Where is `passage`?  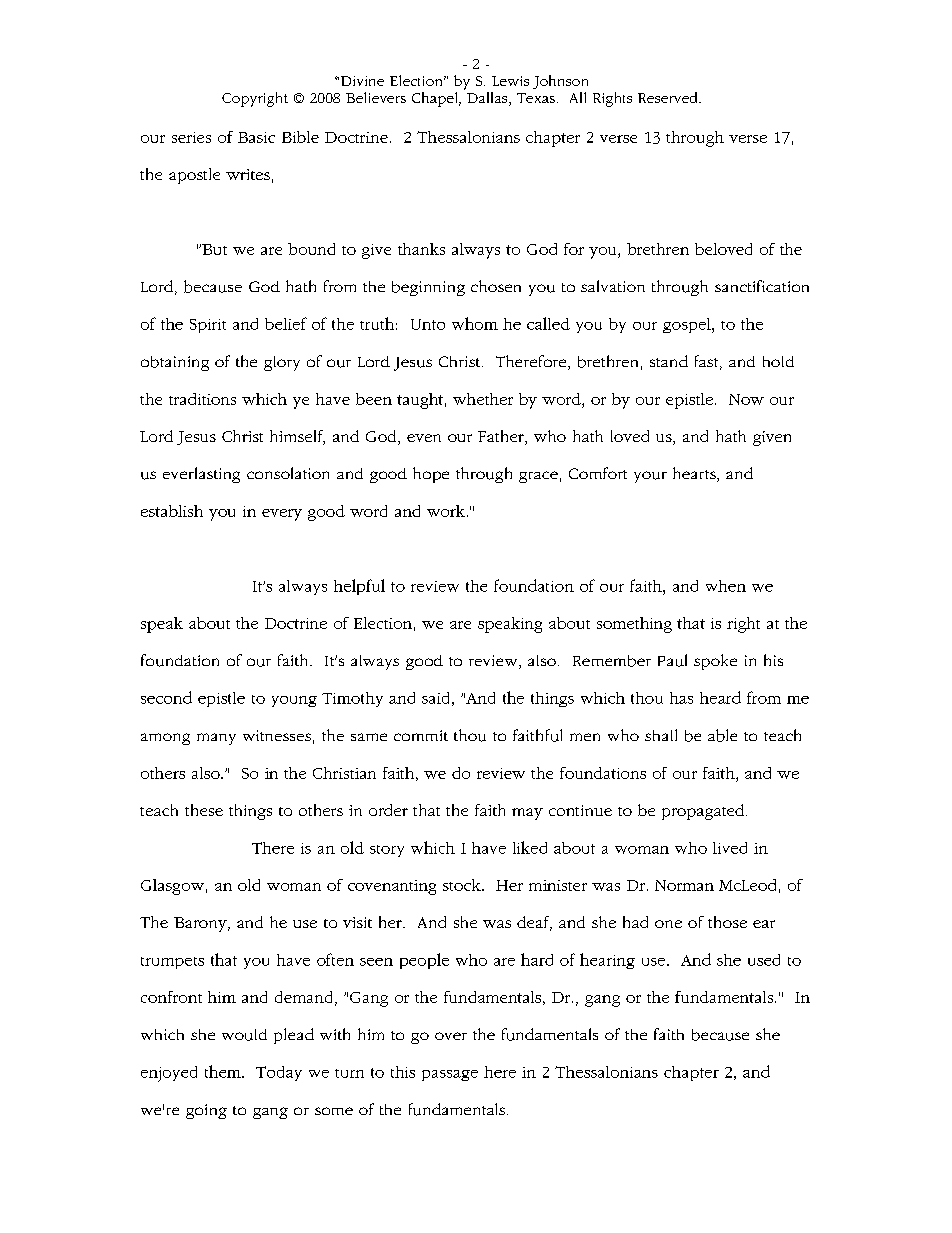 passage is located at coordinates (450, 1075).
